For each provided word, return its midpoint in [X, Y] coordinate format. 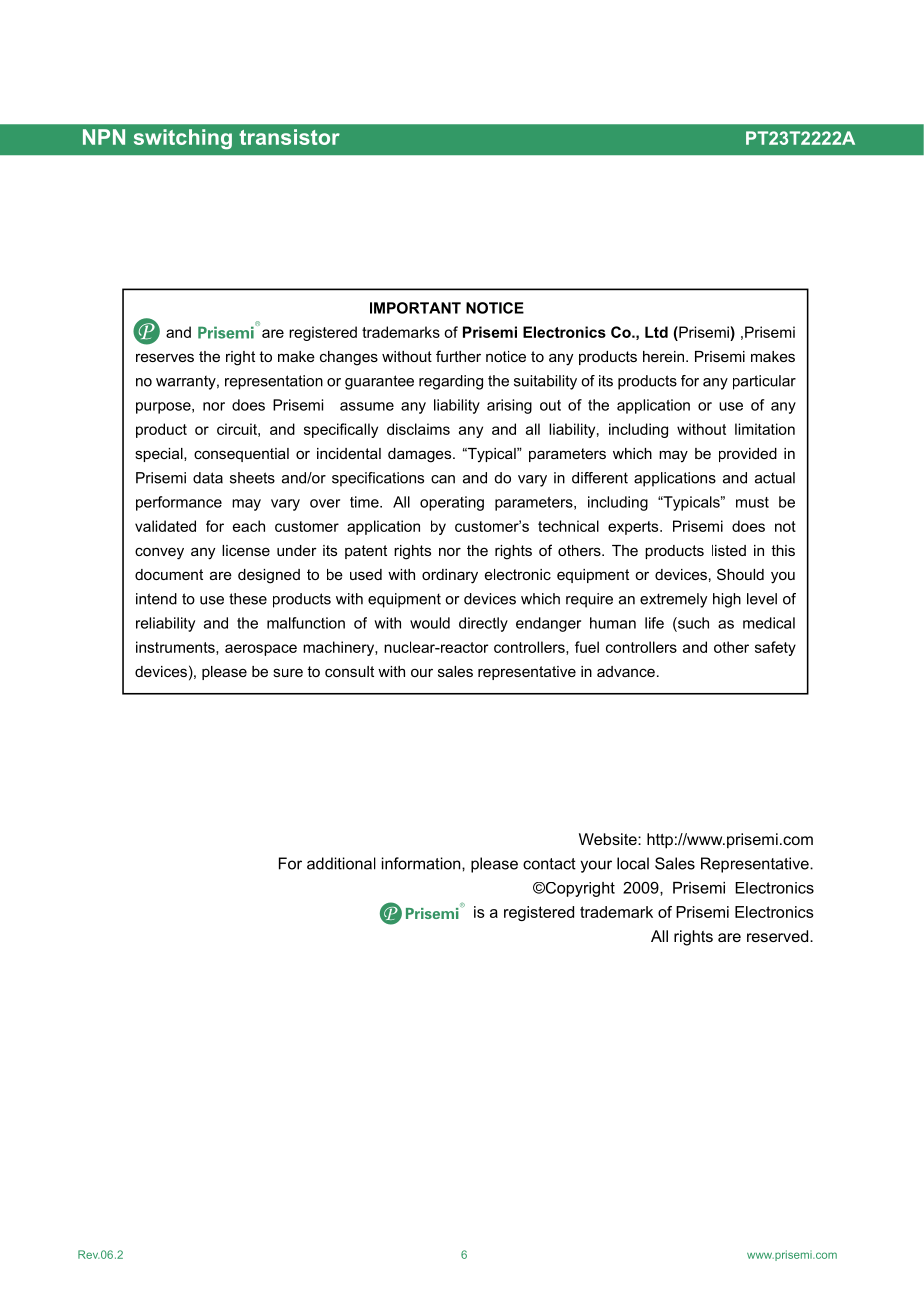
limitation [765, 429]
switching [183, 139]
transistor [289, 137]
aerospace [261, 650]
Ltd [656, 332]
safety [775, 648]
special [160, 455]
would [430, 623]
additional [341, 863]
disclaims [418, 429]
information [422, 863]
